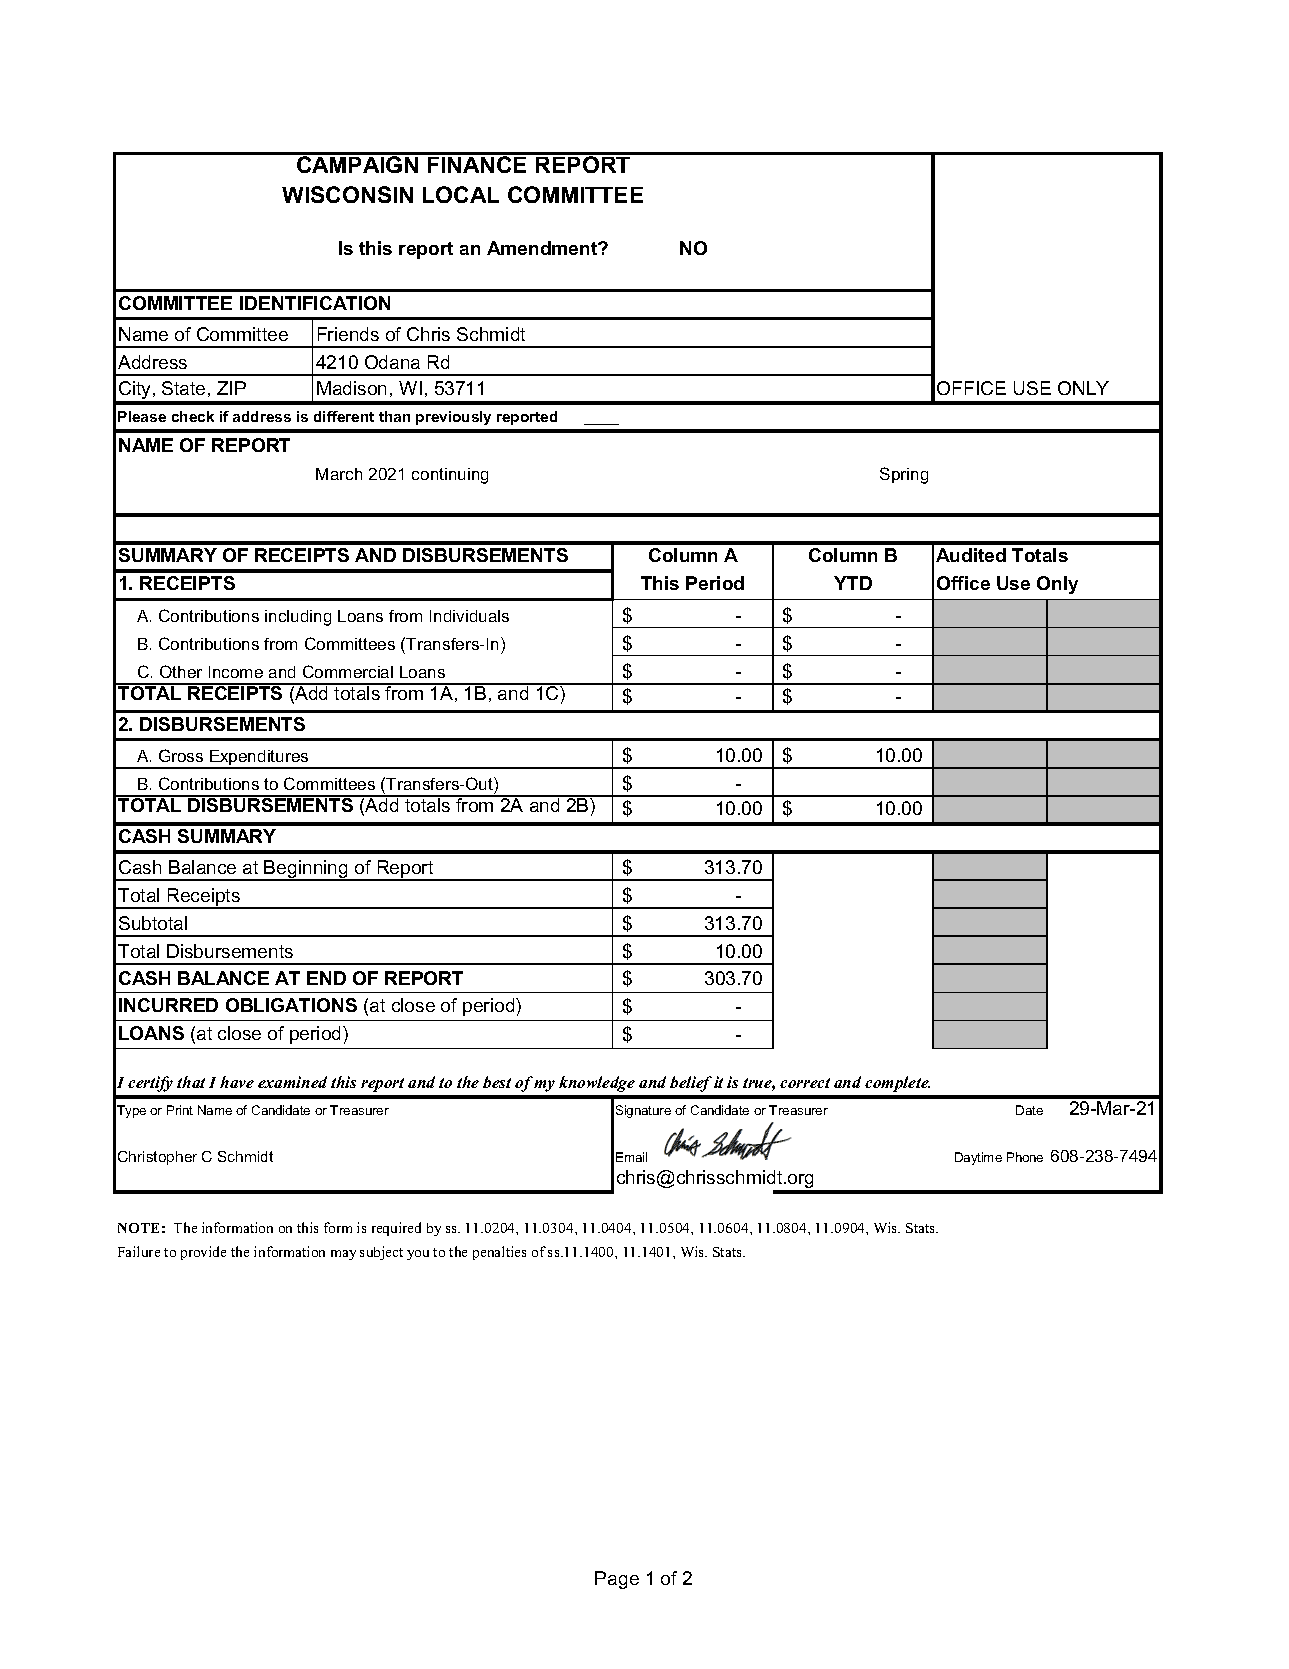 This screenshot has width=1289, height=1669. Describe the element at coordinates (497, 1082) in the screenshot. I see `best` at that location.
